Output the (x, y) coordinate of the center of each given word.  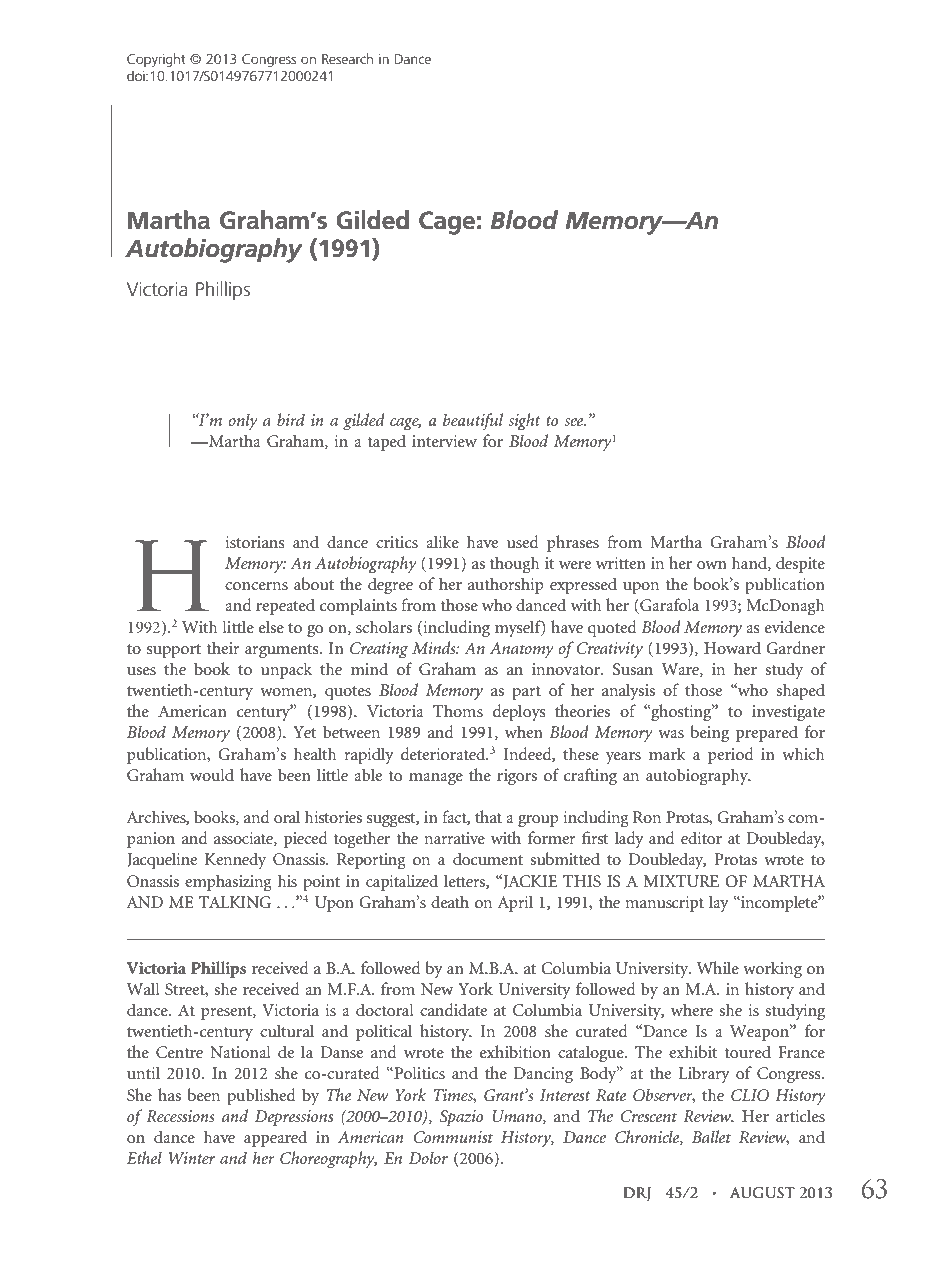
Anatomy (522, 650)
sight (524, 422)
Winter (191, 1158)
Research (347, 58)
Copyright (156, 60)
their (223, 647)
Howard (732, 647)
